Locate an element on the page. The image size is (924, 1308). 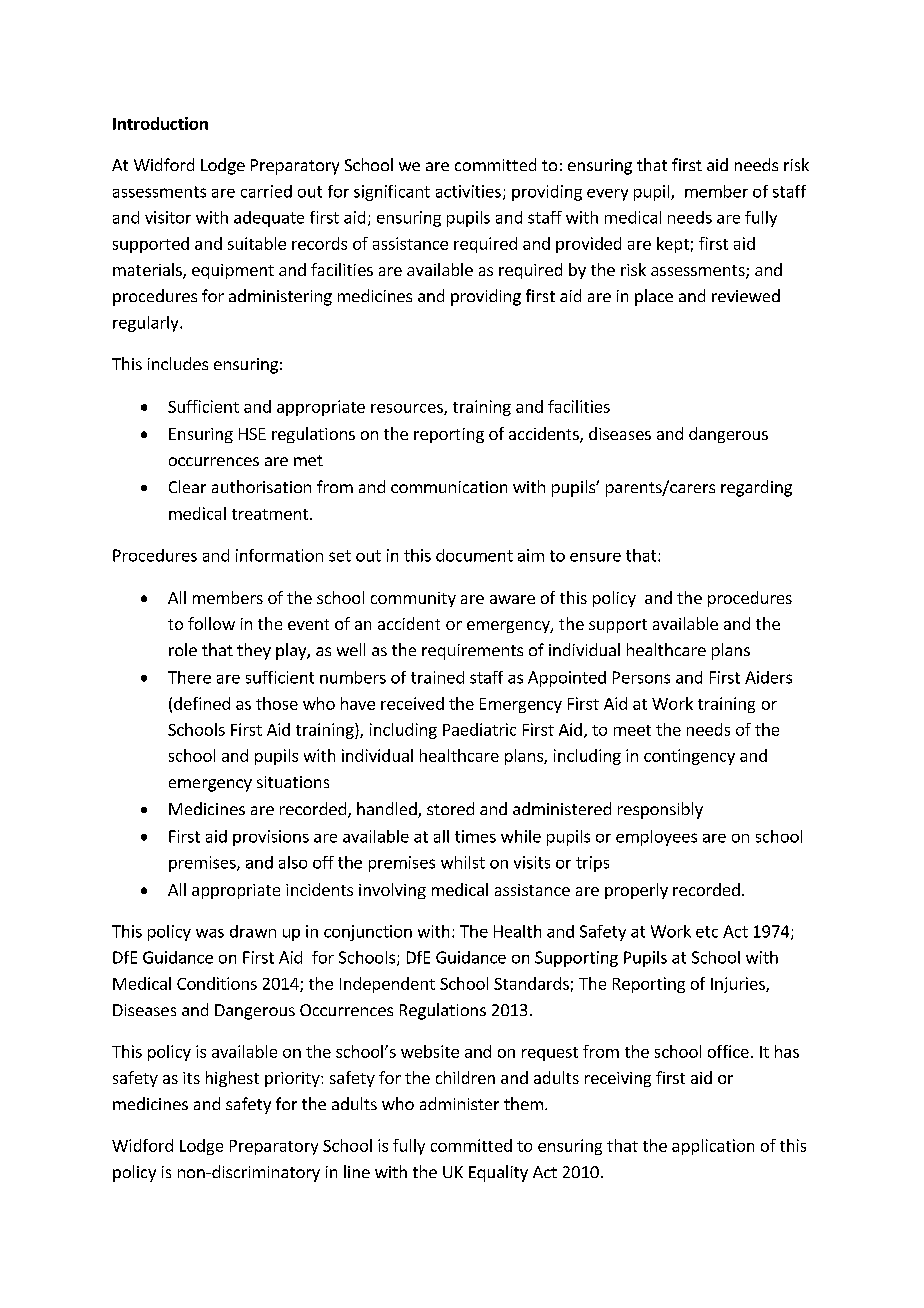
every is located at coordinates (607, 195).
